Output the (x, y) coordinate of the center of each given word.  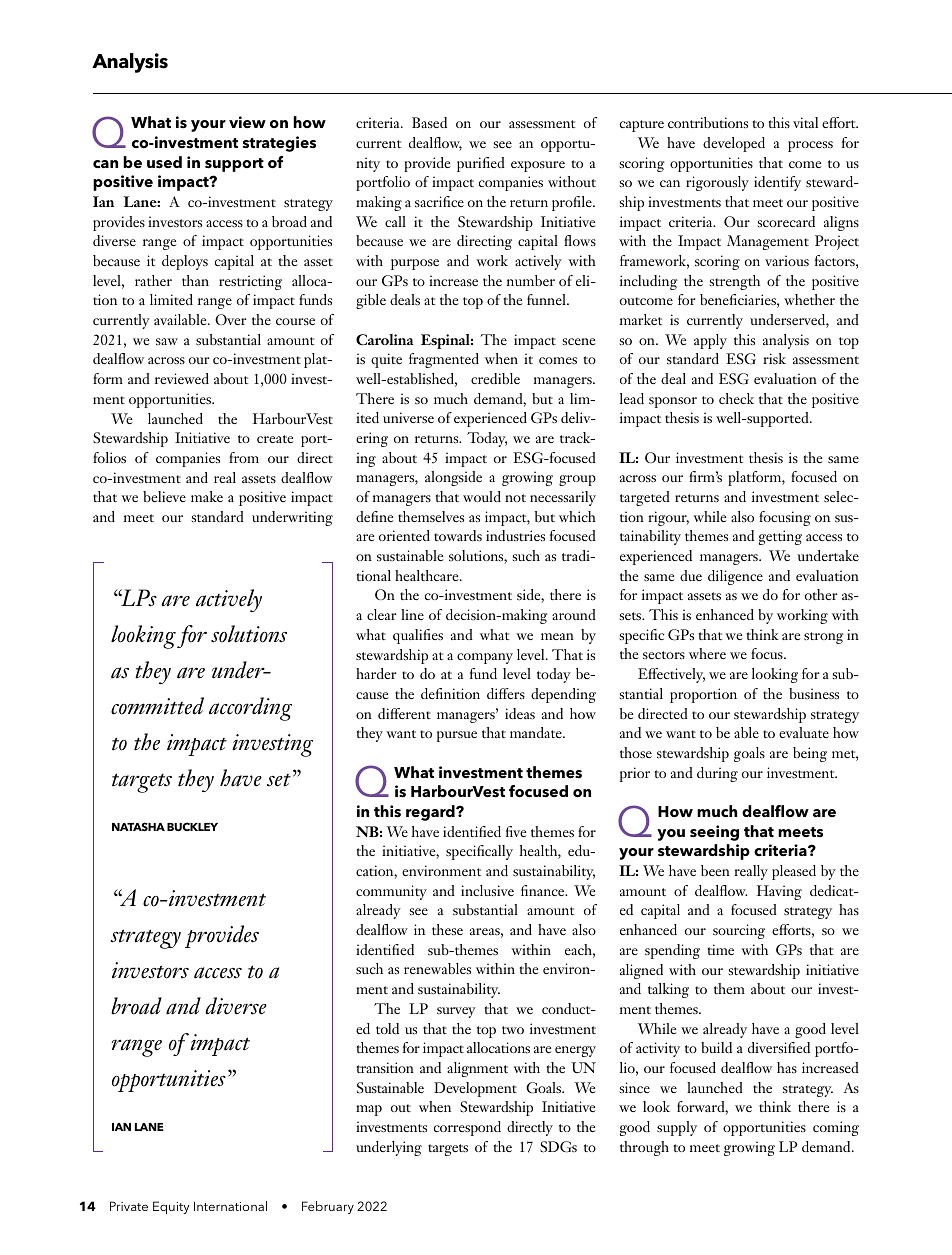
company (485, 658)
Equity (171, 1207)
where (707, 653)
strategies (279, 144)
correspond (467, 1128)
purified (481, 164)
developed (734, 144)
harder (376, 673)
